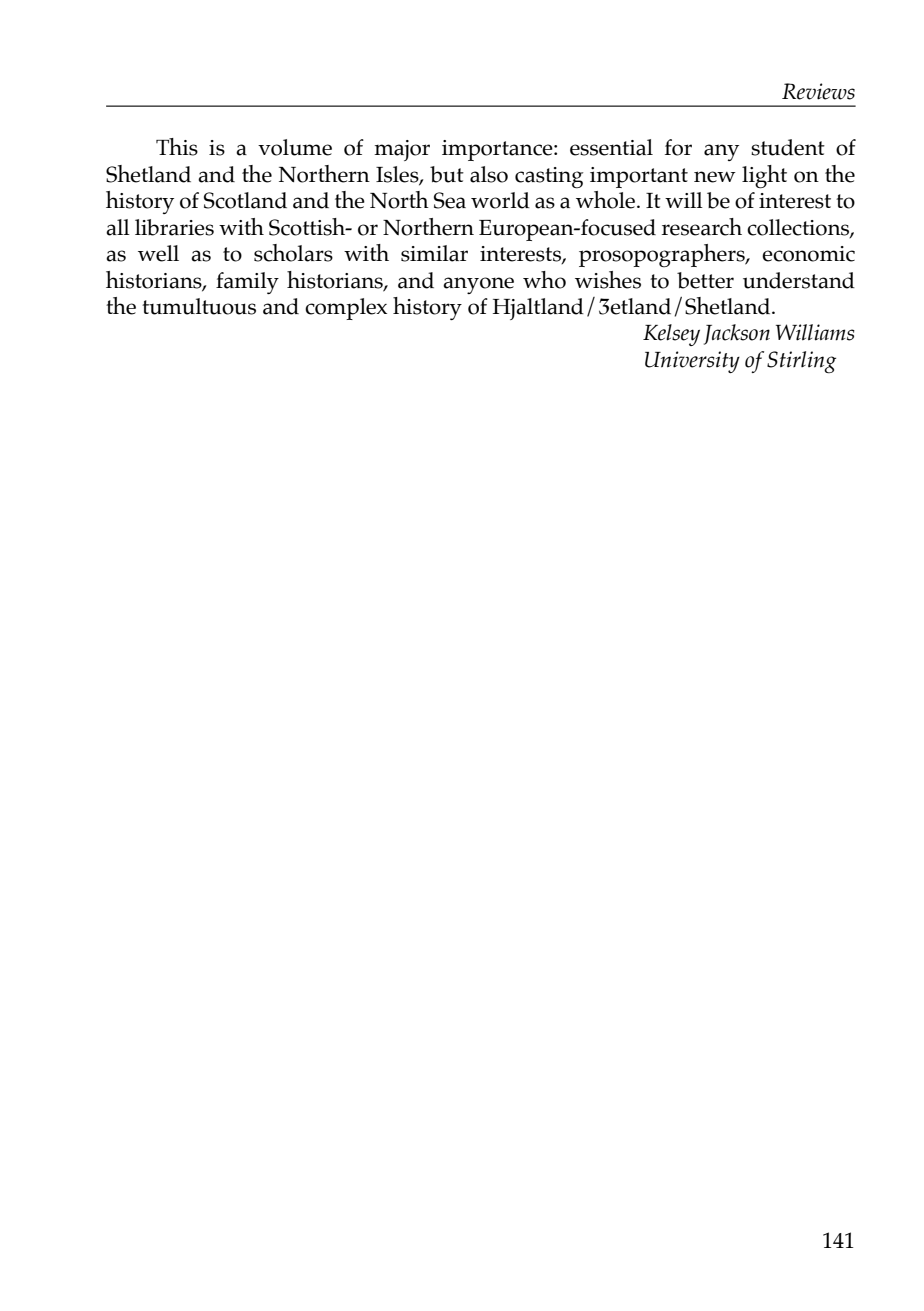  What do you see at coordinates (174, 227) in the screenshot?
I see `libraries` at bounding box center [174, 227].
